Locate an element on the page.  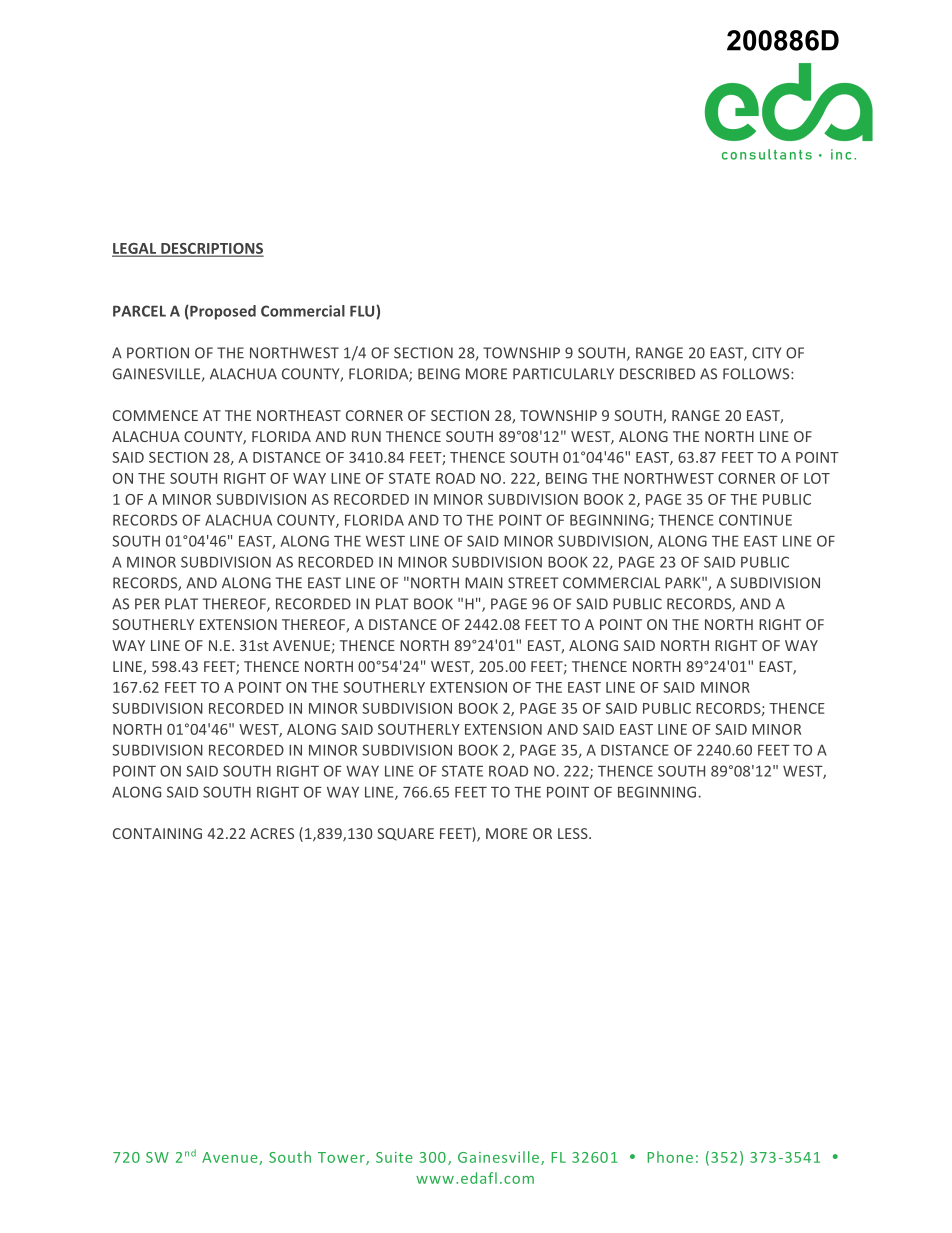
Tower is located at coordinates (342, 1158).
